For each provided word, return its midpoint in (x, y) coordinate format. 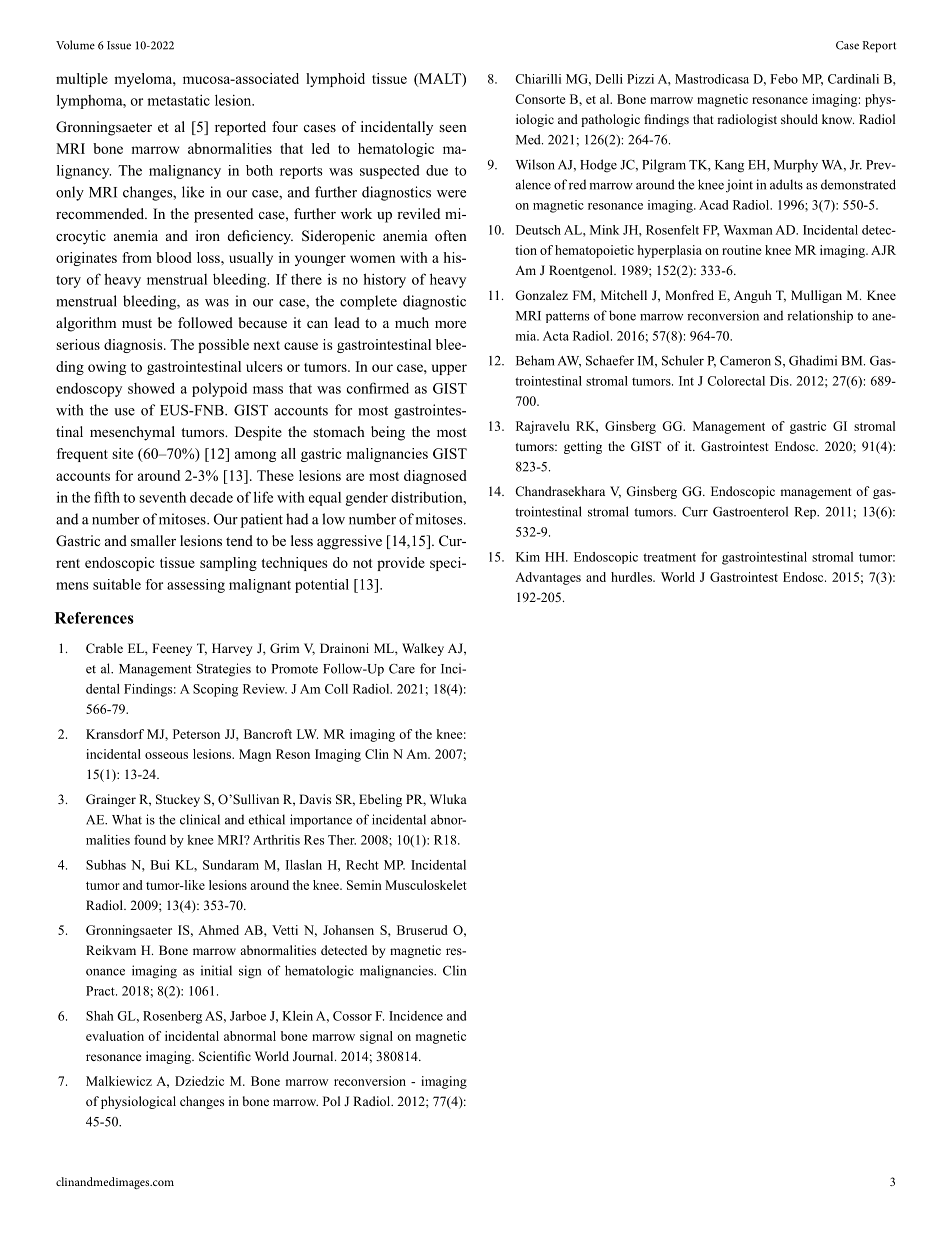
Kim (528, 557)
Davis (315, 799)
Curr (695, 511)
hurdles (632, 577)
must (137, 323)
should (799, 119)
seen (453, 128)
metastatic (178, 100)
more (450, 325)
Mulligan (816, 296)
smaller (153, 540)
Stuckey (178, 800)
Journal (314, 1056)
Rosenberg (172, 1017)
